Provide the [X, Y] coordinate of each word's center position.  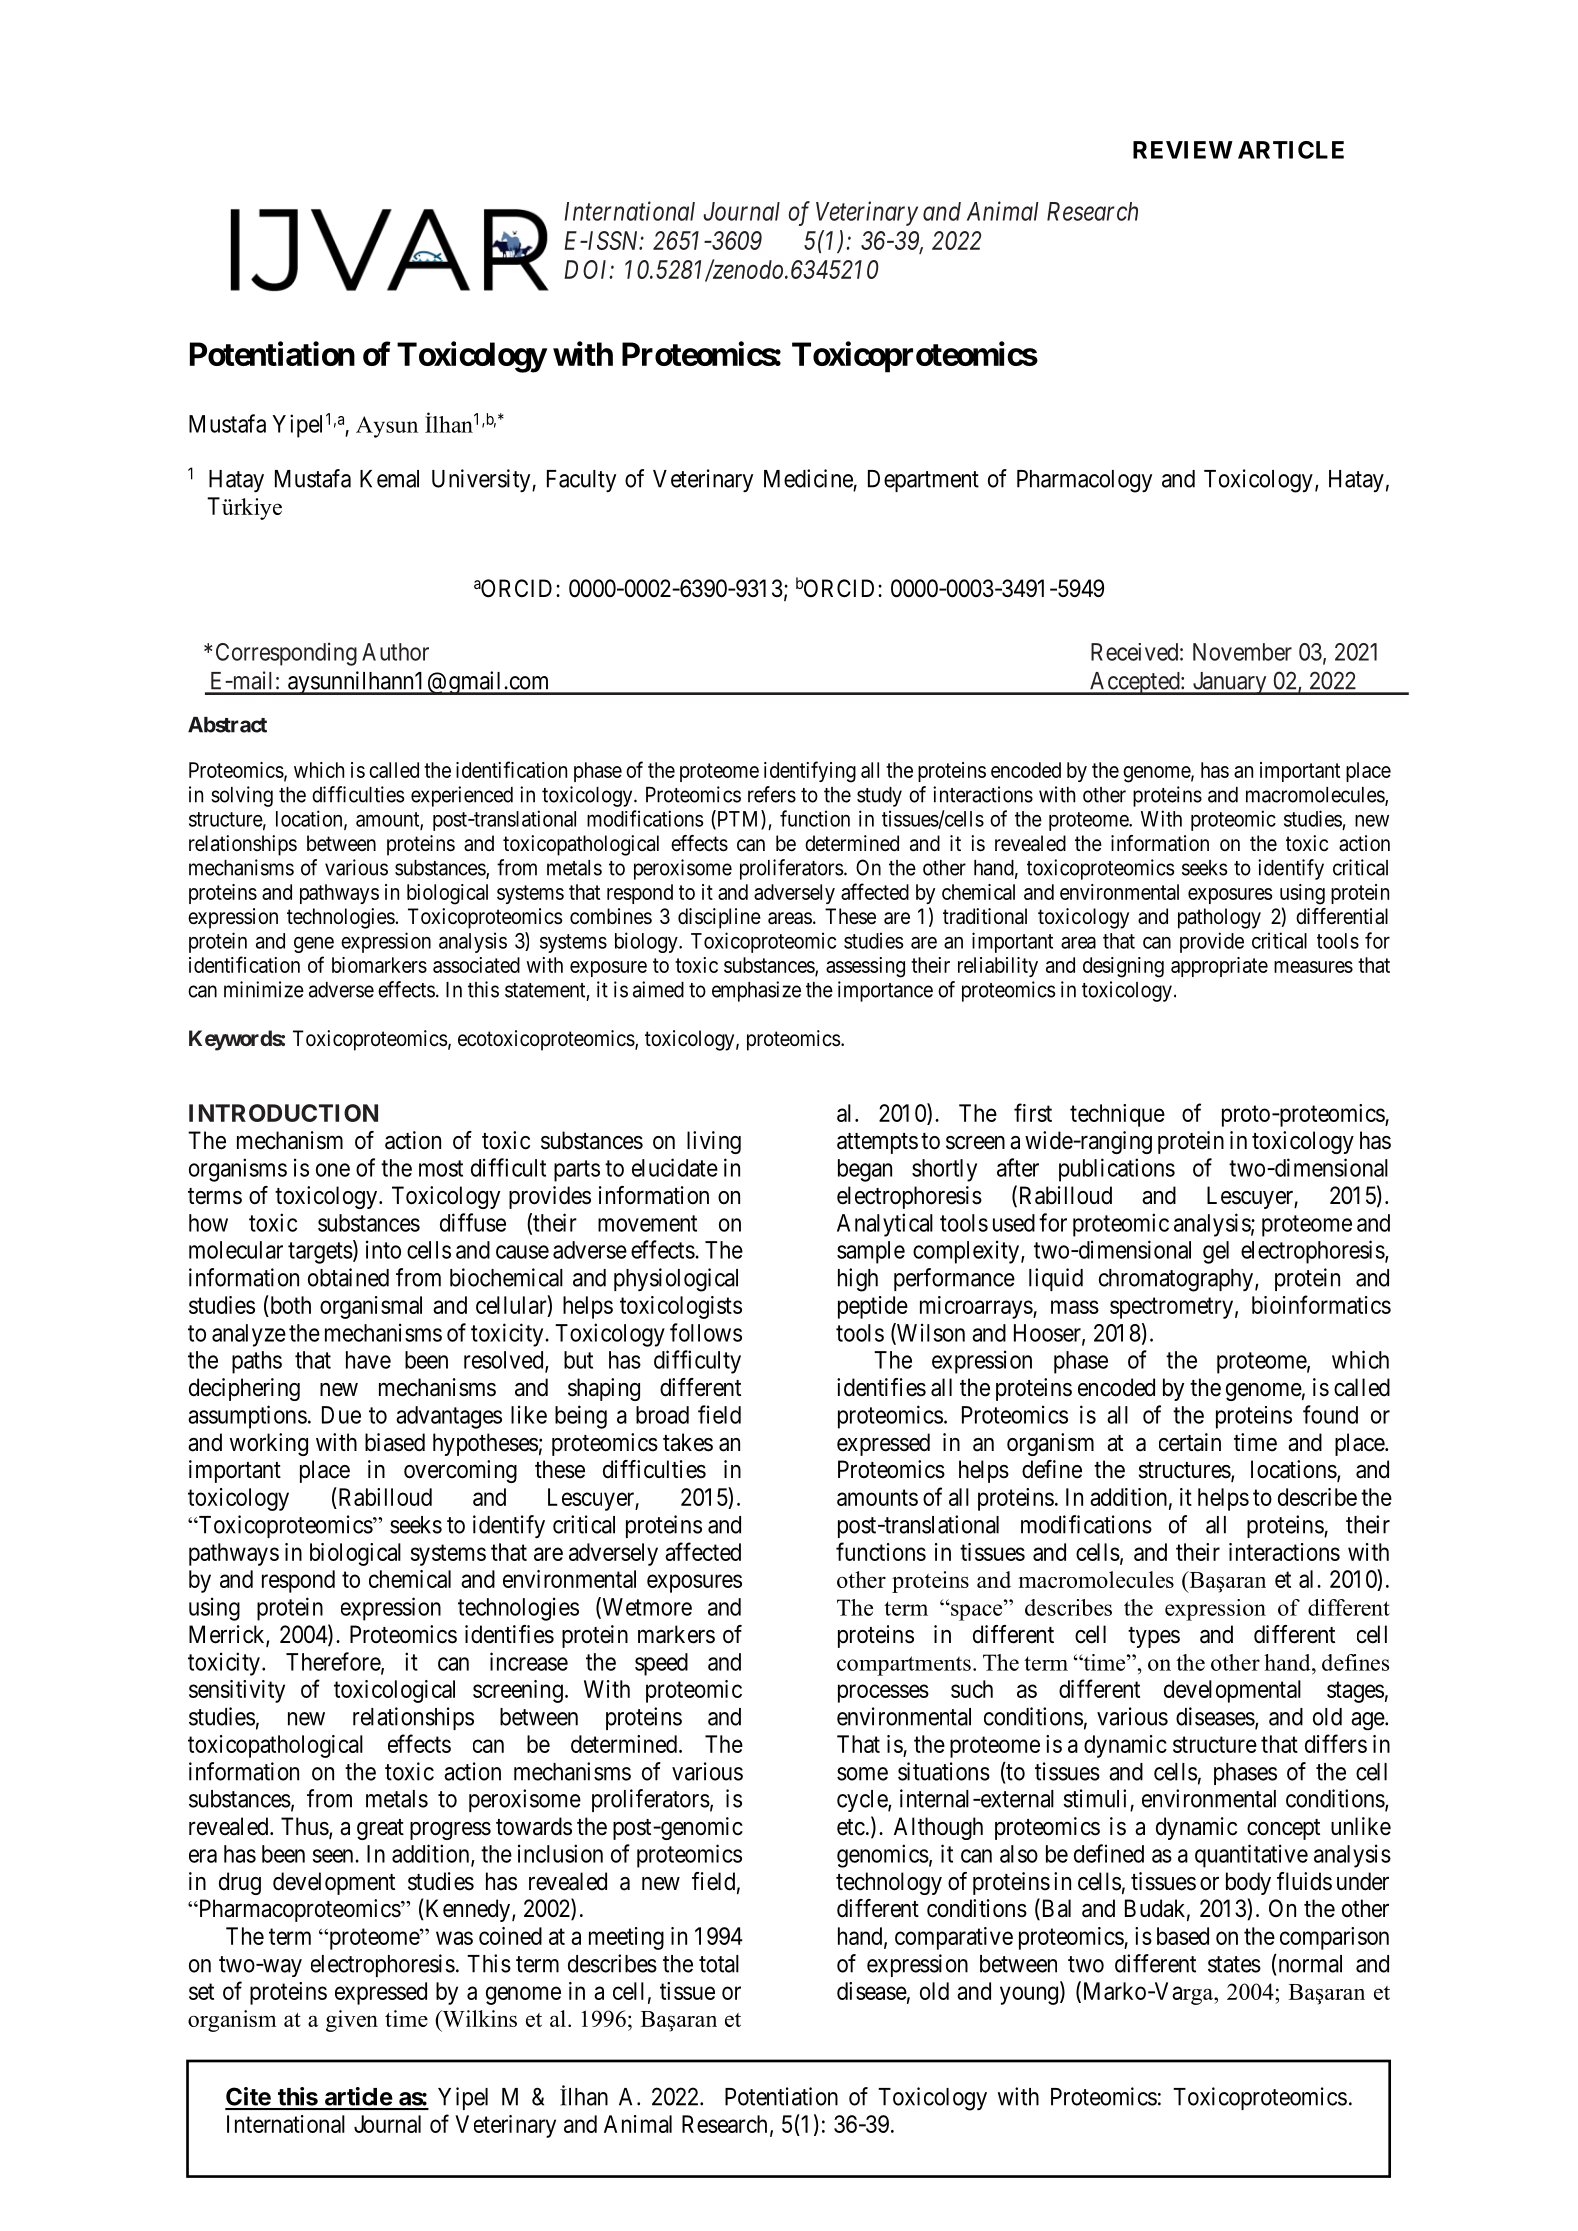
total [719, 1964]
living [714, 1142]
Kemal [389, 479]
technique [1117, 1115]
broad [662, 1415]
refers [772, 794]
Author [395, 652]
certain [1190, 1442]
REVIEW [1183, 150]
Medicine [808, 478]
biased [395, 1442]
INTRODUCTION [283, 1113]
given [352, 2021]
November [1242, 652]
